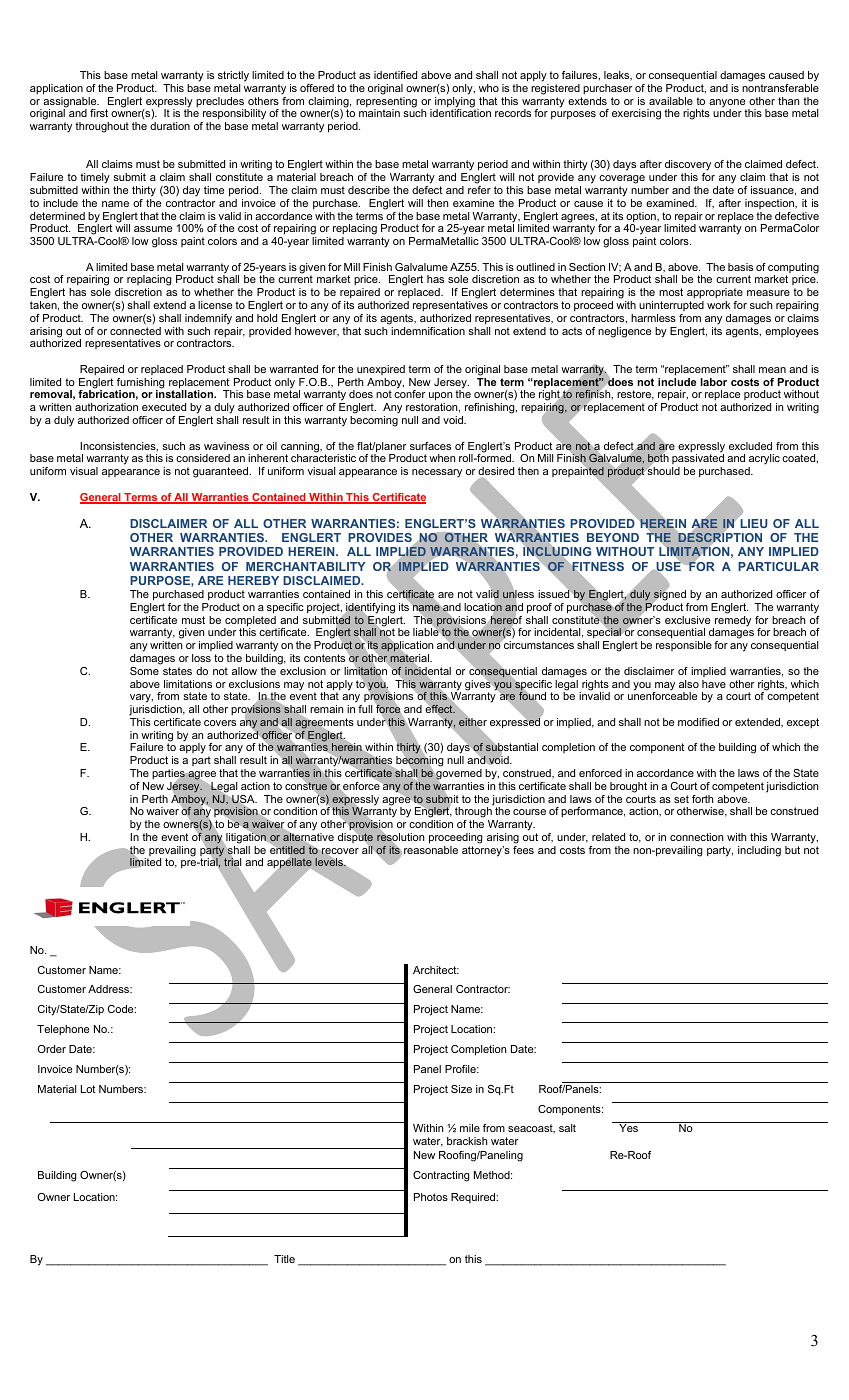  What do you see at coordinates (170, 126) in the page?
I see `duration` at bounding box center [170, 126].
